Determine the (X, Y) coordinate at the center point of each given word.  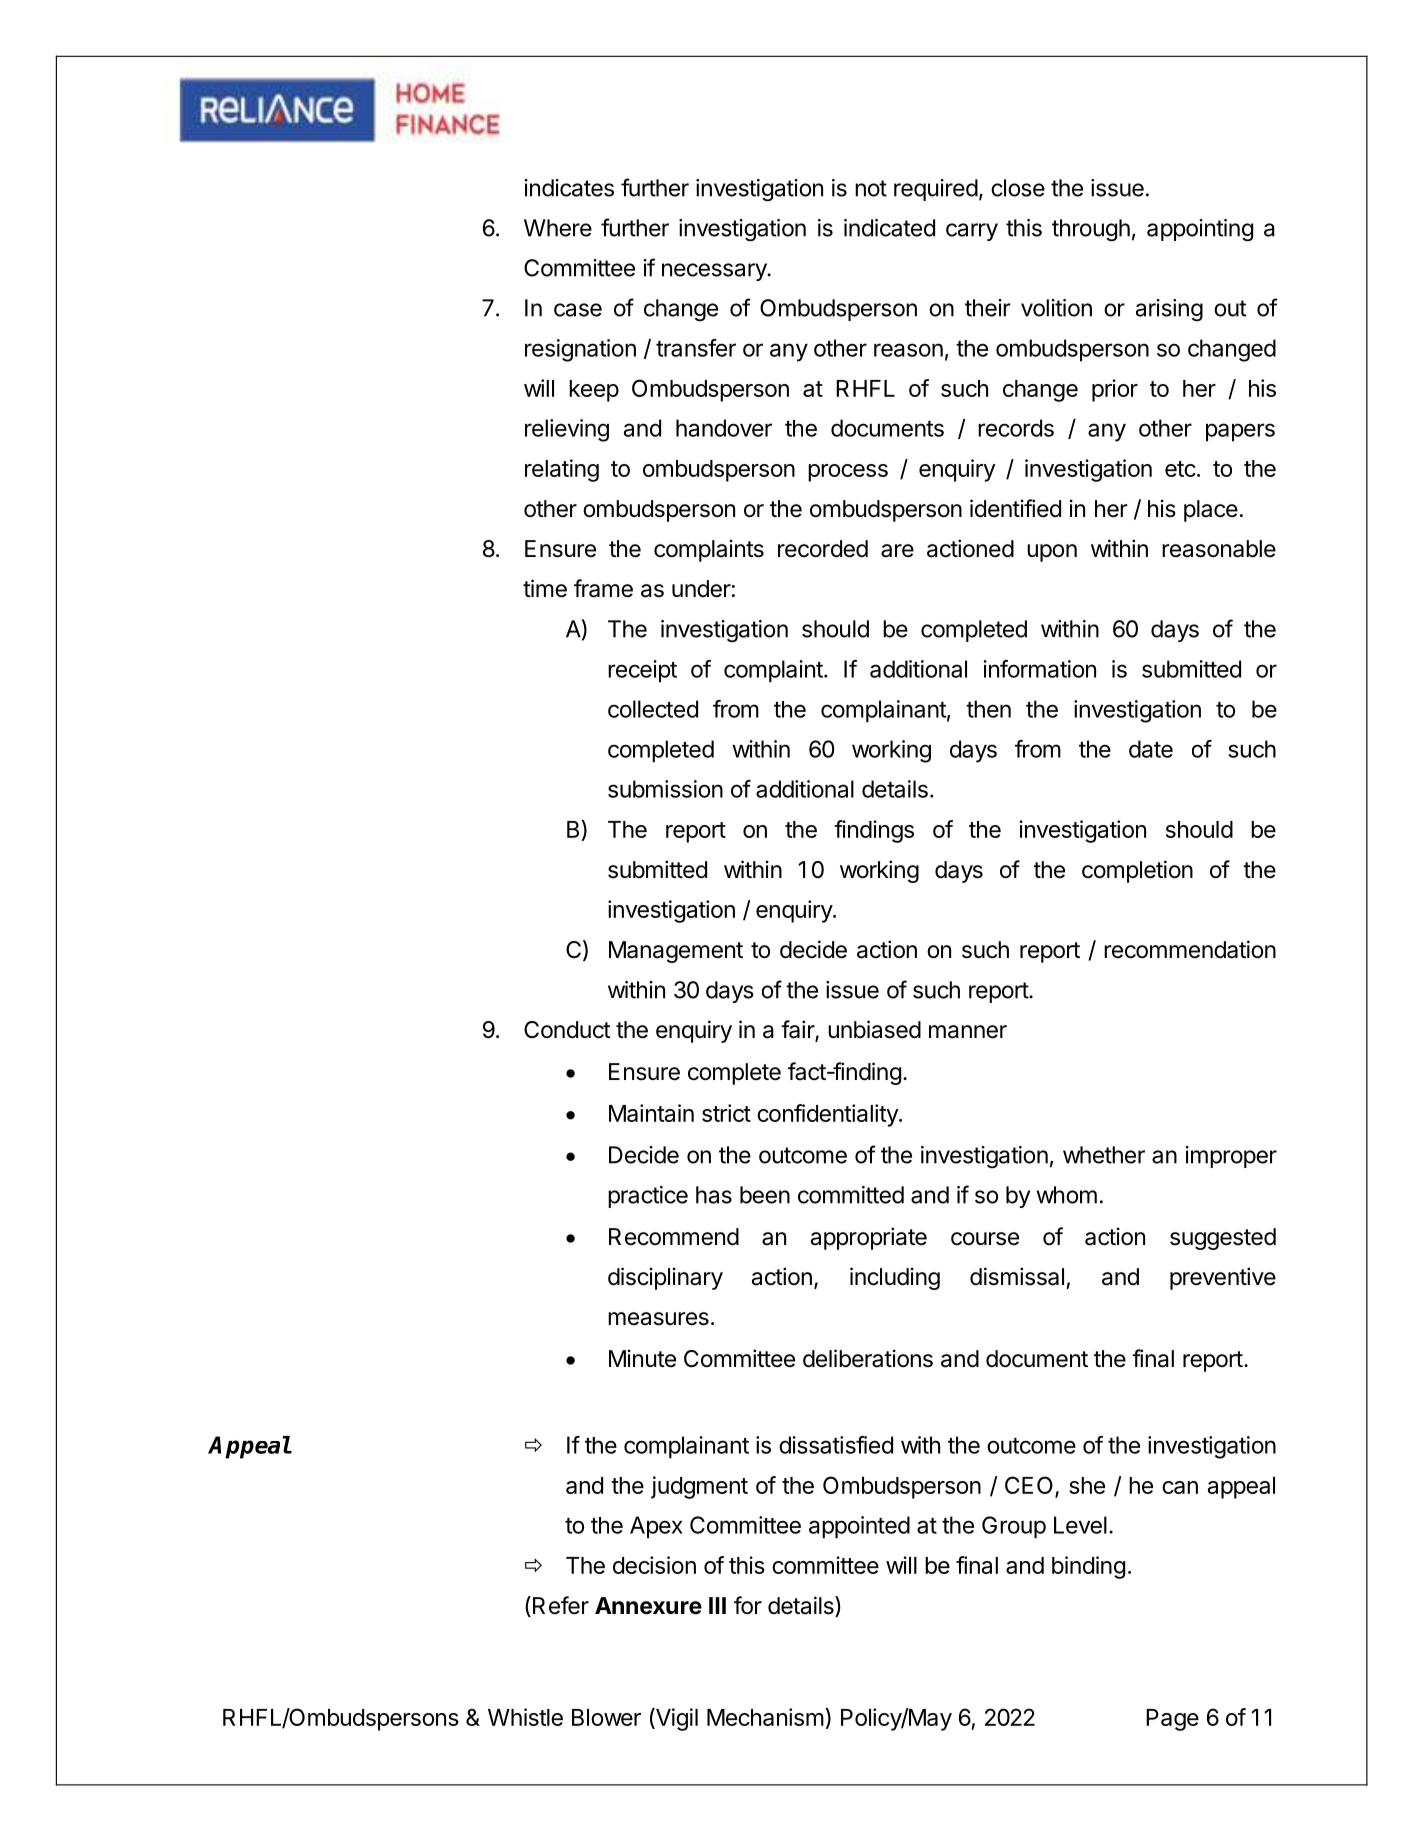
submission (665, 789)
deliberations (868, 1358)
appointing (1200, 230)
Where (558, 228)
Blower (606, 1717)
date (1151, 749)
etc (1180, 469)
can (1180, 1487)
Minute (642, 1358)
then (988, 709)
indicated (889, 228)
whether (1104, 1155)
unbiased (874, 1029)
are (897, 551)
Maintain (651, 1113)
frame (603, 588)
